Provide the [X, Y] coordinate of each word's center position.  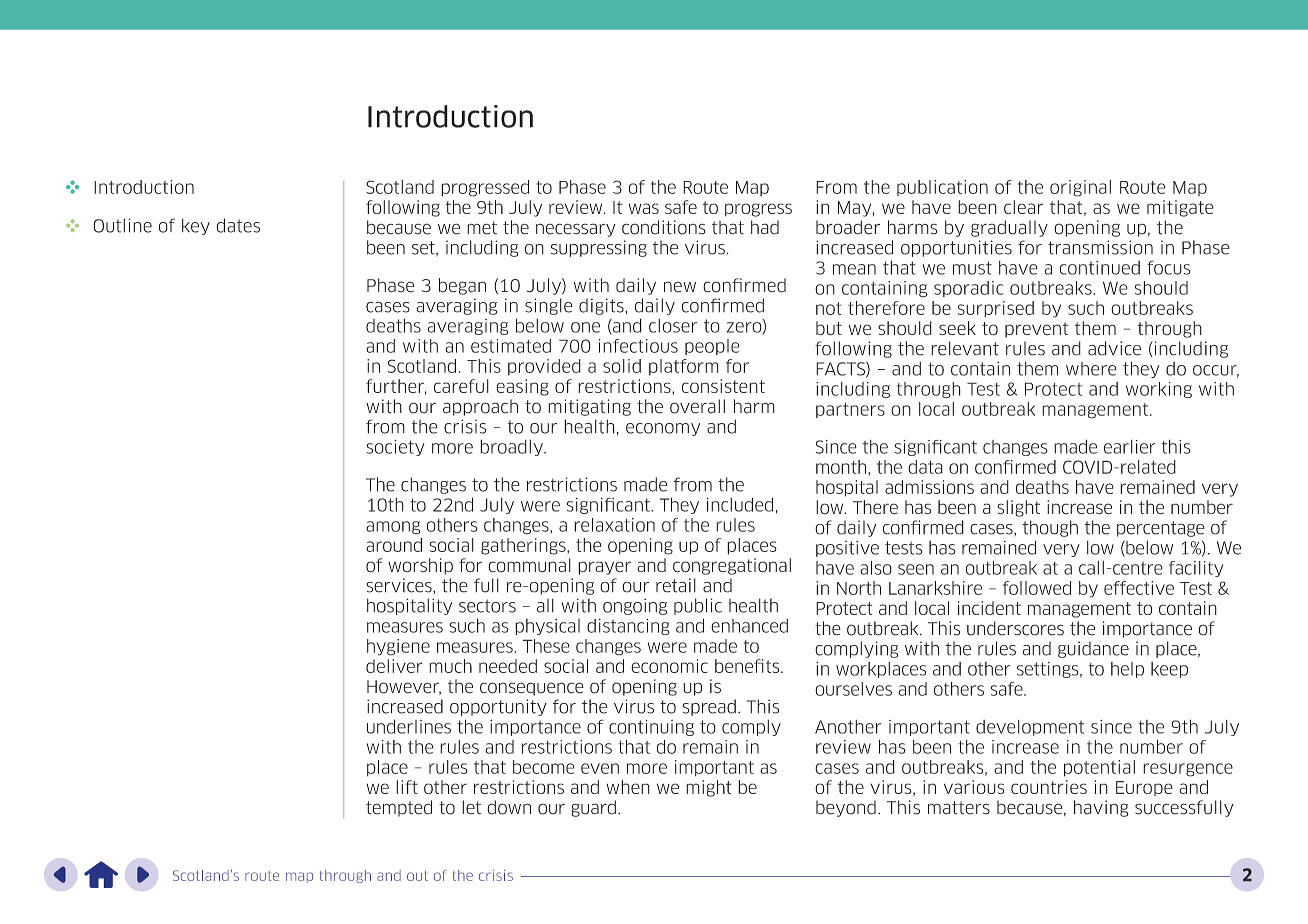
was [644, 208]
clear [1023, 207]
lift [407, 787]
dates [238, 225]
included [740, 504]
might [708, 788]
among [393, 528]
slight [1018, 508]
